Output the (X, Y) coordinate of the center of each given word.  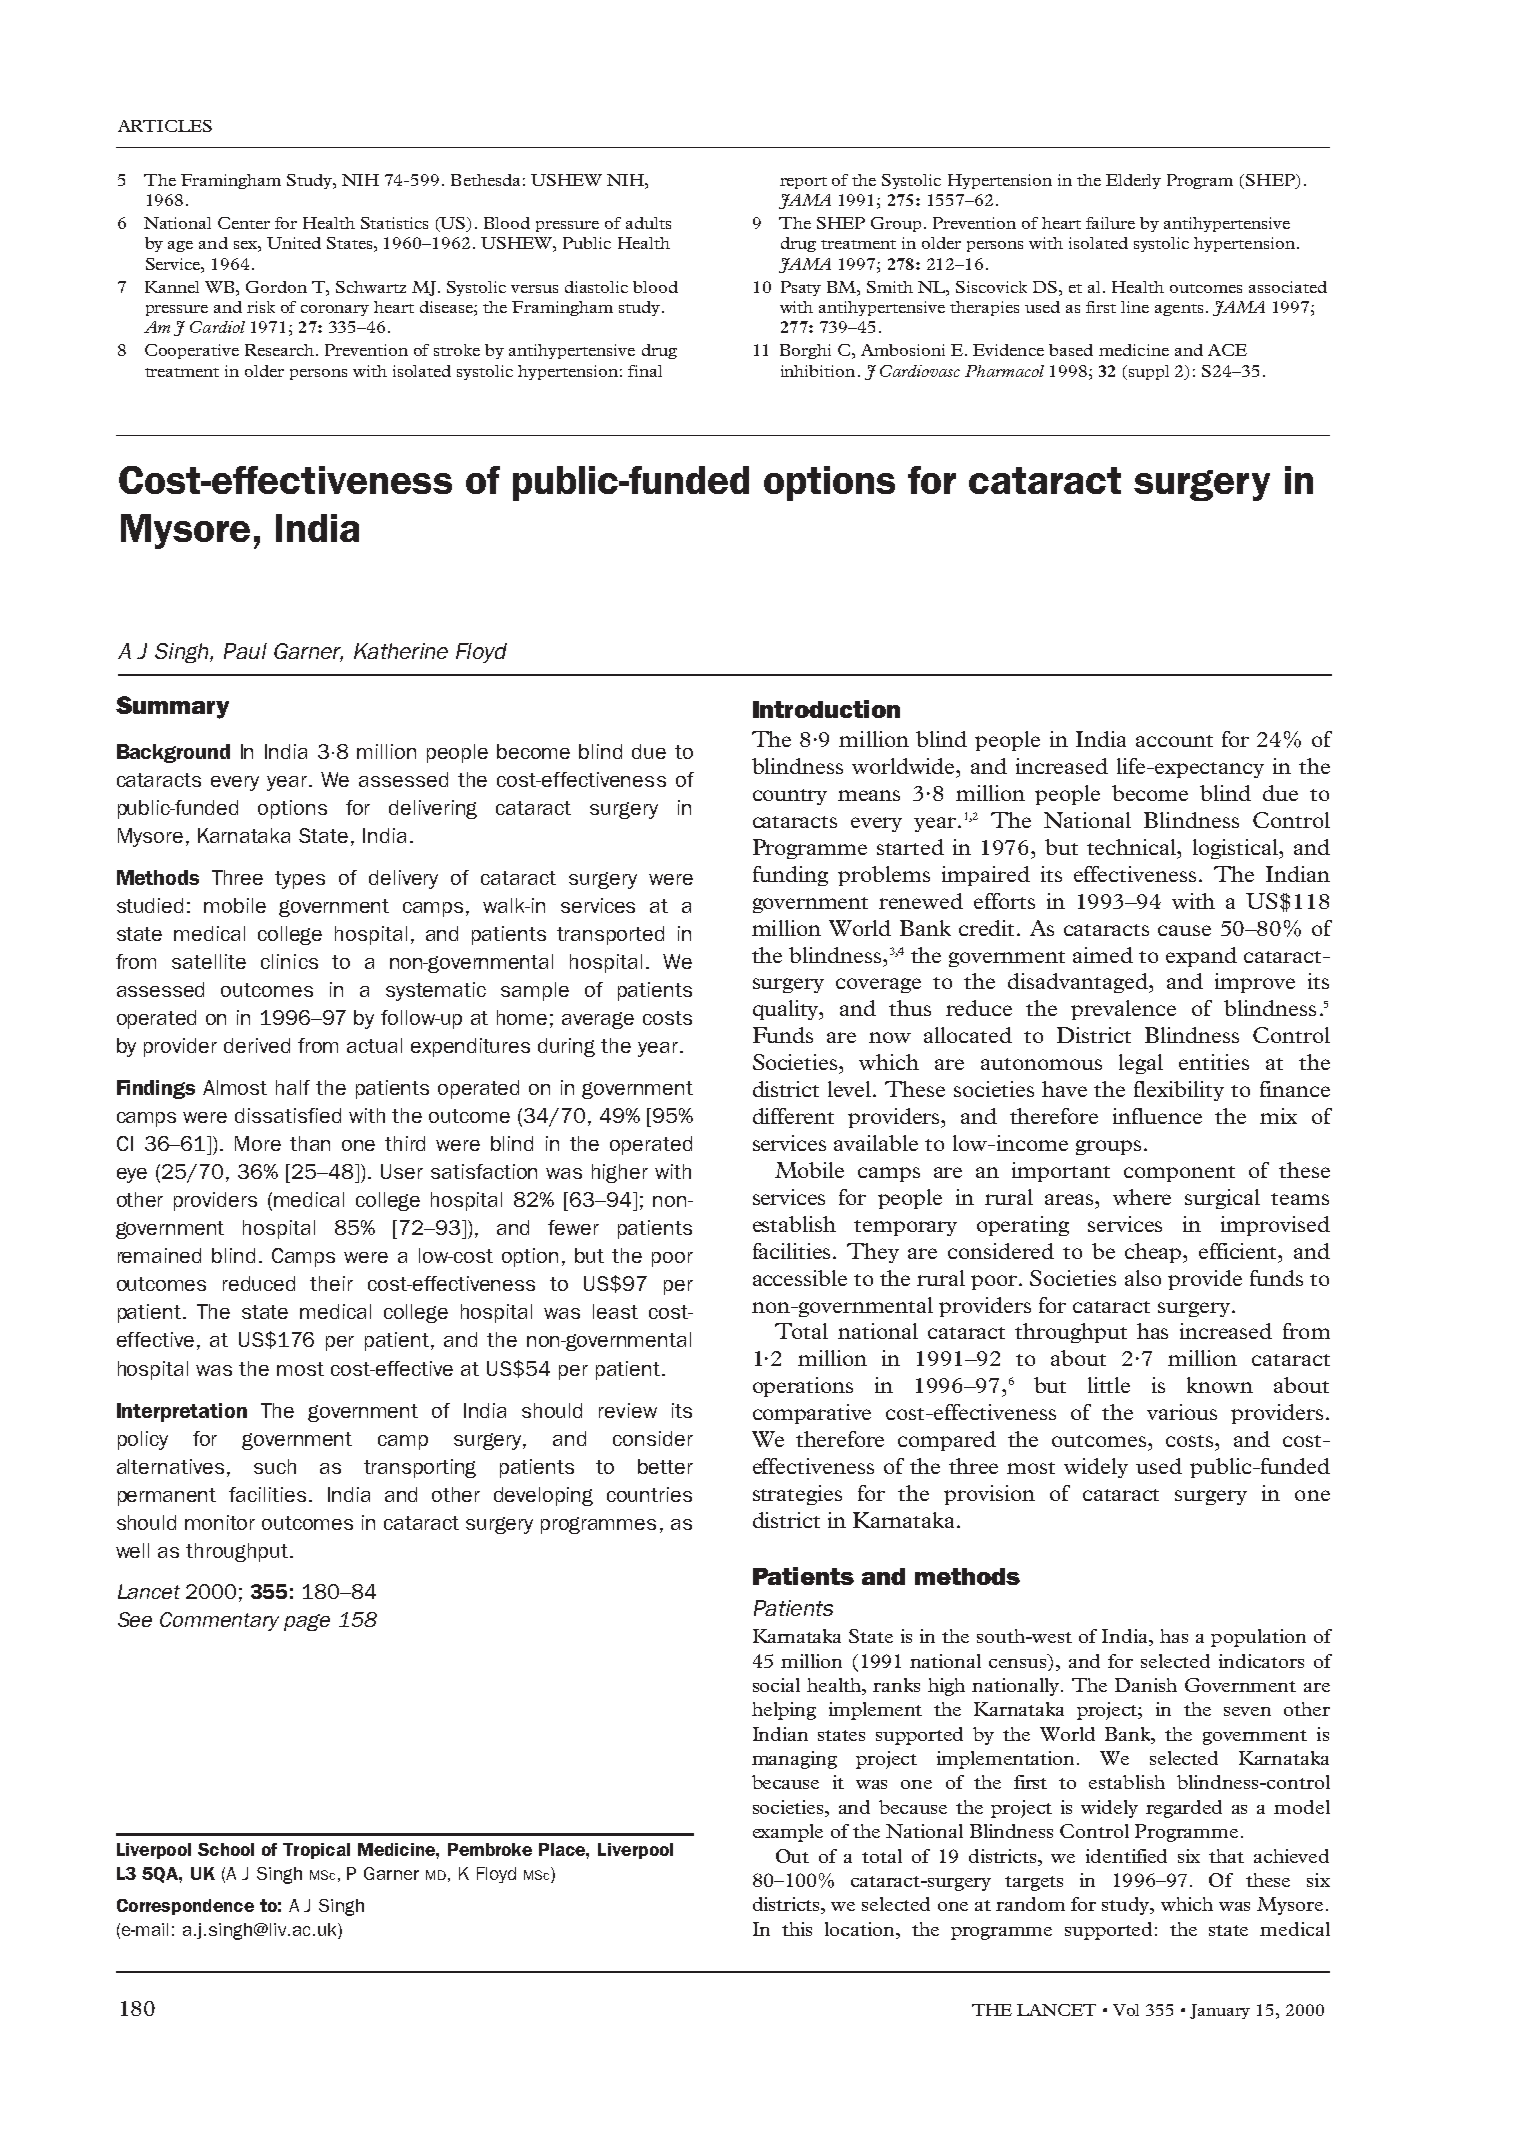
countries (649, 1494)
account (1174, 741)
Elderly (1133, 181)
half (293, 1087)
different (793, 1116)
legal (1141, 1064)
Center (244, 223)
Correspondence (185, 1907)
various (1182, 1412)
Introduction (826, 709)
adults (648, 223)
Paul (245, 651)
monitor (220, 1522)
